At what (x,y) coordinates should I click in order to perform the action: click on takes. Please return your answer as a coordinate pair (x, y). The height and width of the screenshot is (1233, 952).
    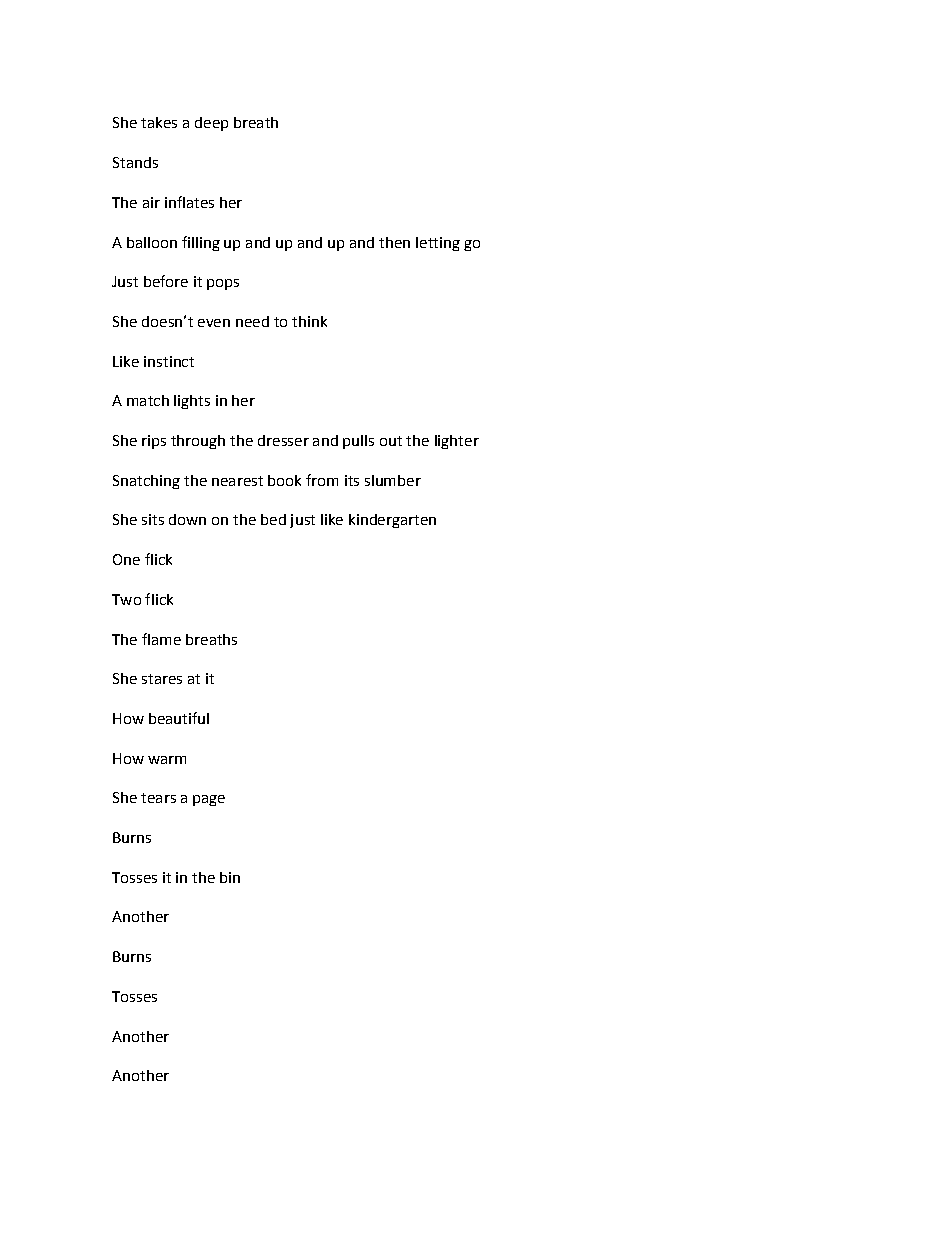
    Looking at the image, I should click on (159, 122).
